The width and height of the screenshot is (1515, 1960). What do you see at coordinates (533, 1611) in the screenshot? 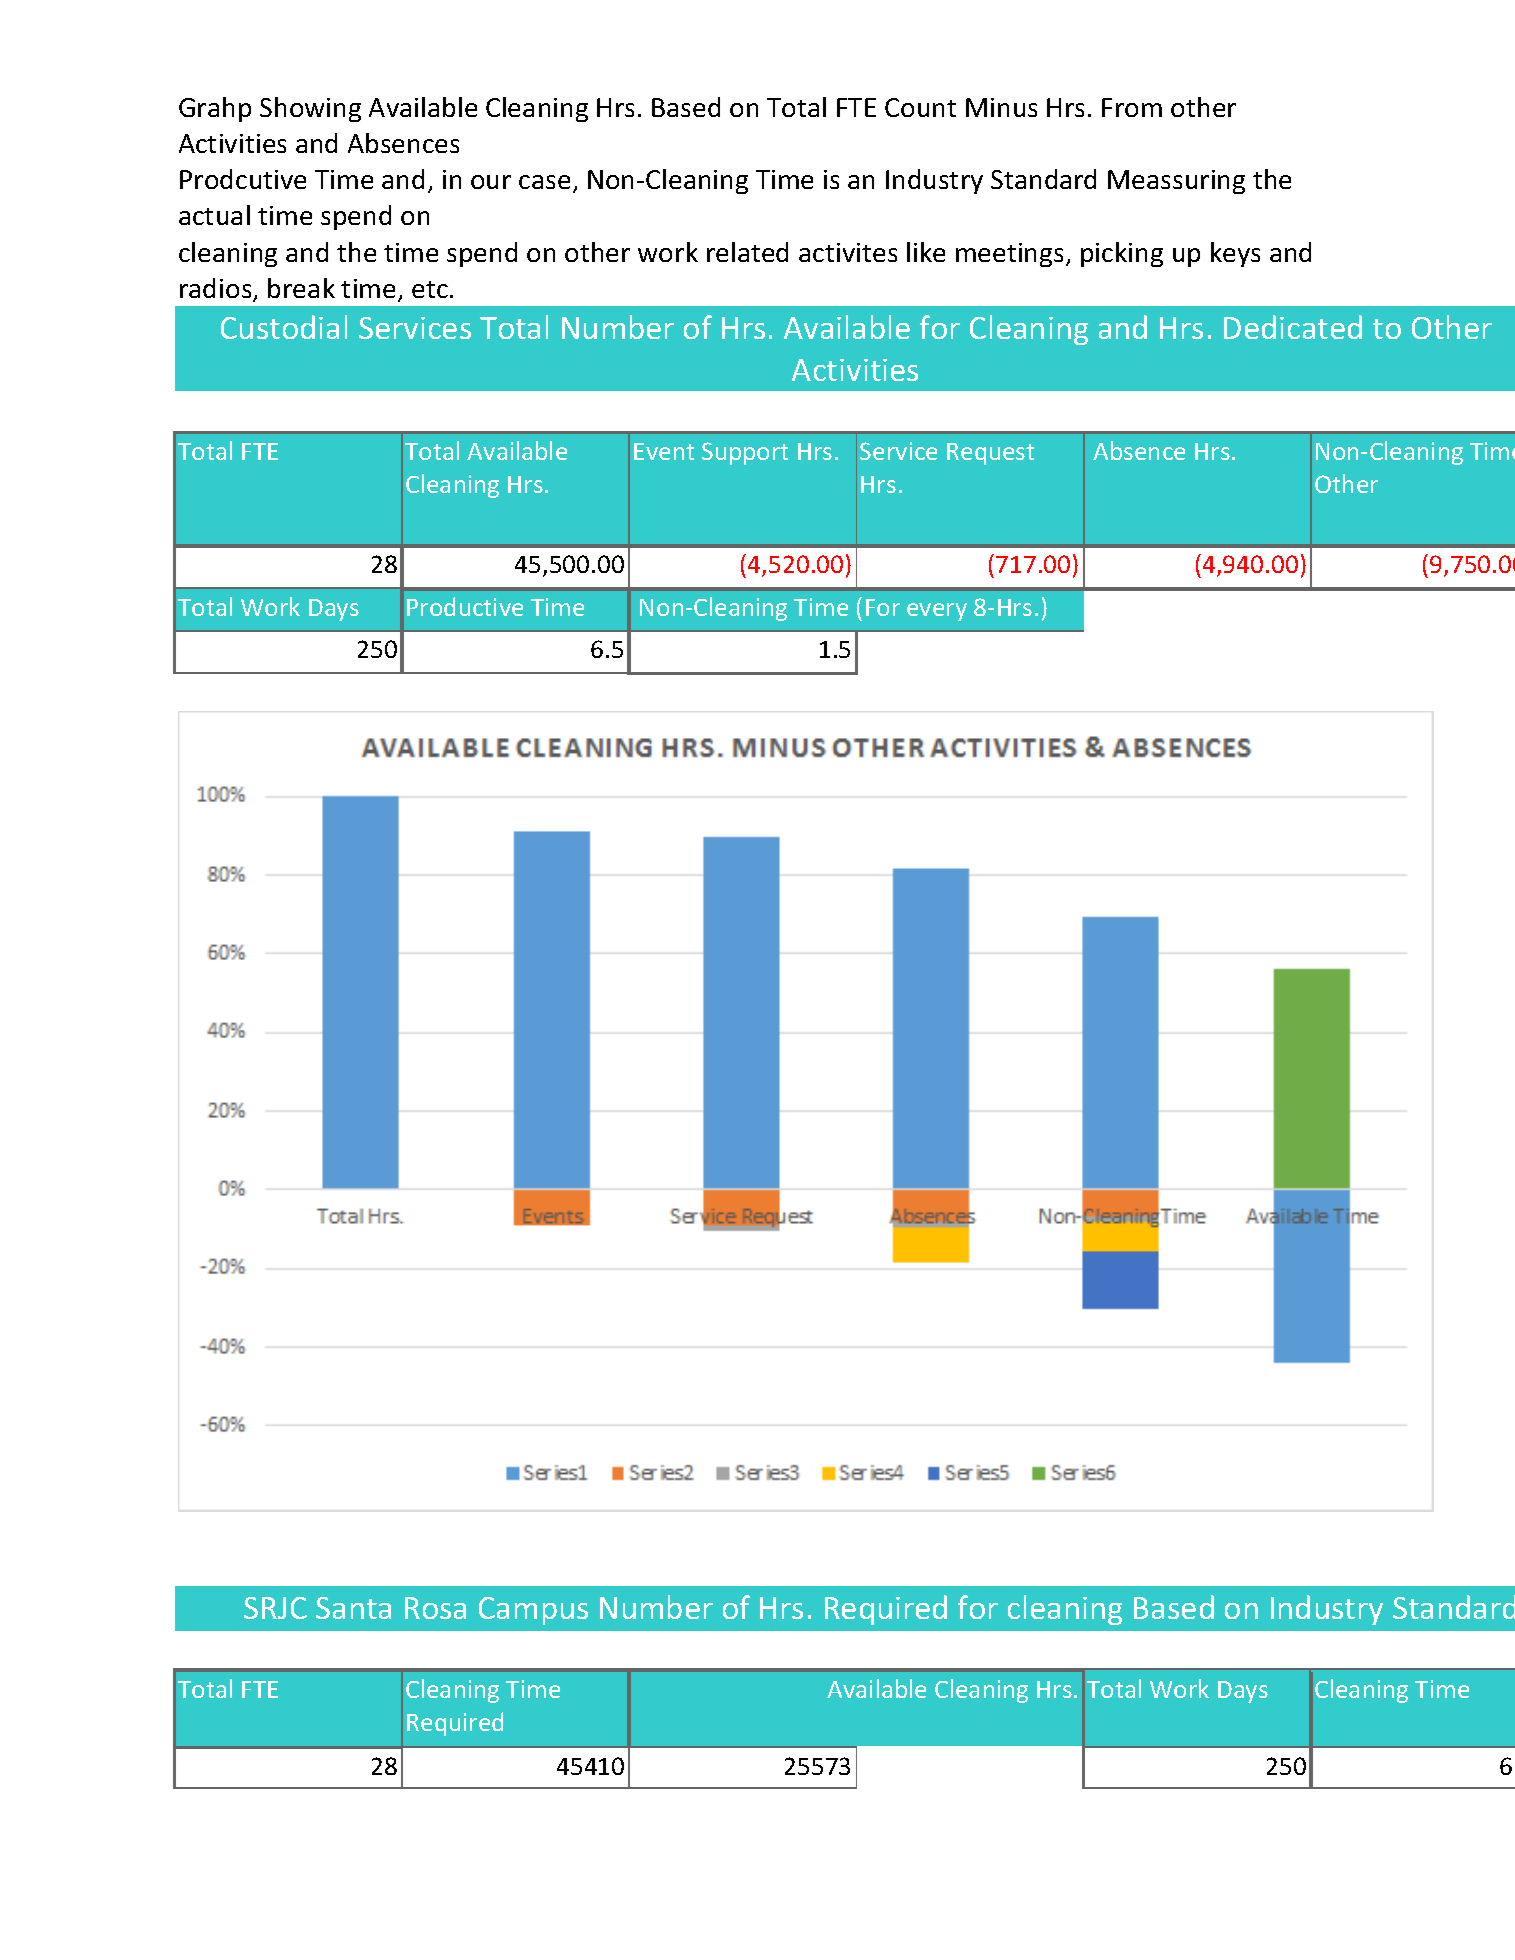
I see `Campus` at bounding box center [533, 1611].
